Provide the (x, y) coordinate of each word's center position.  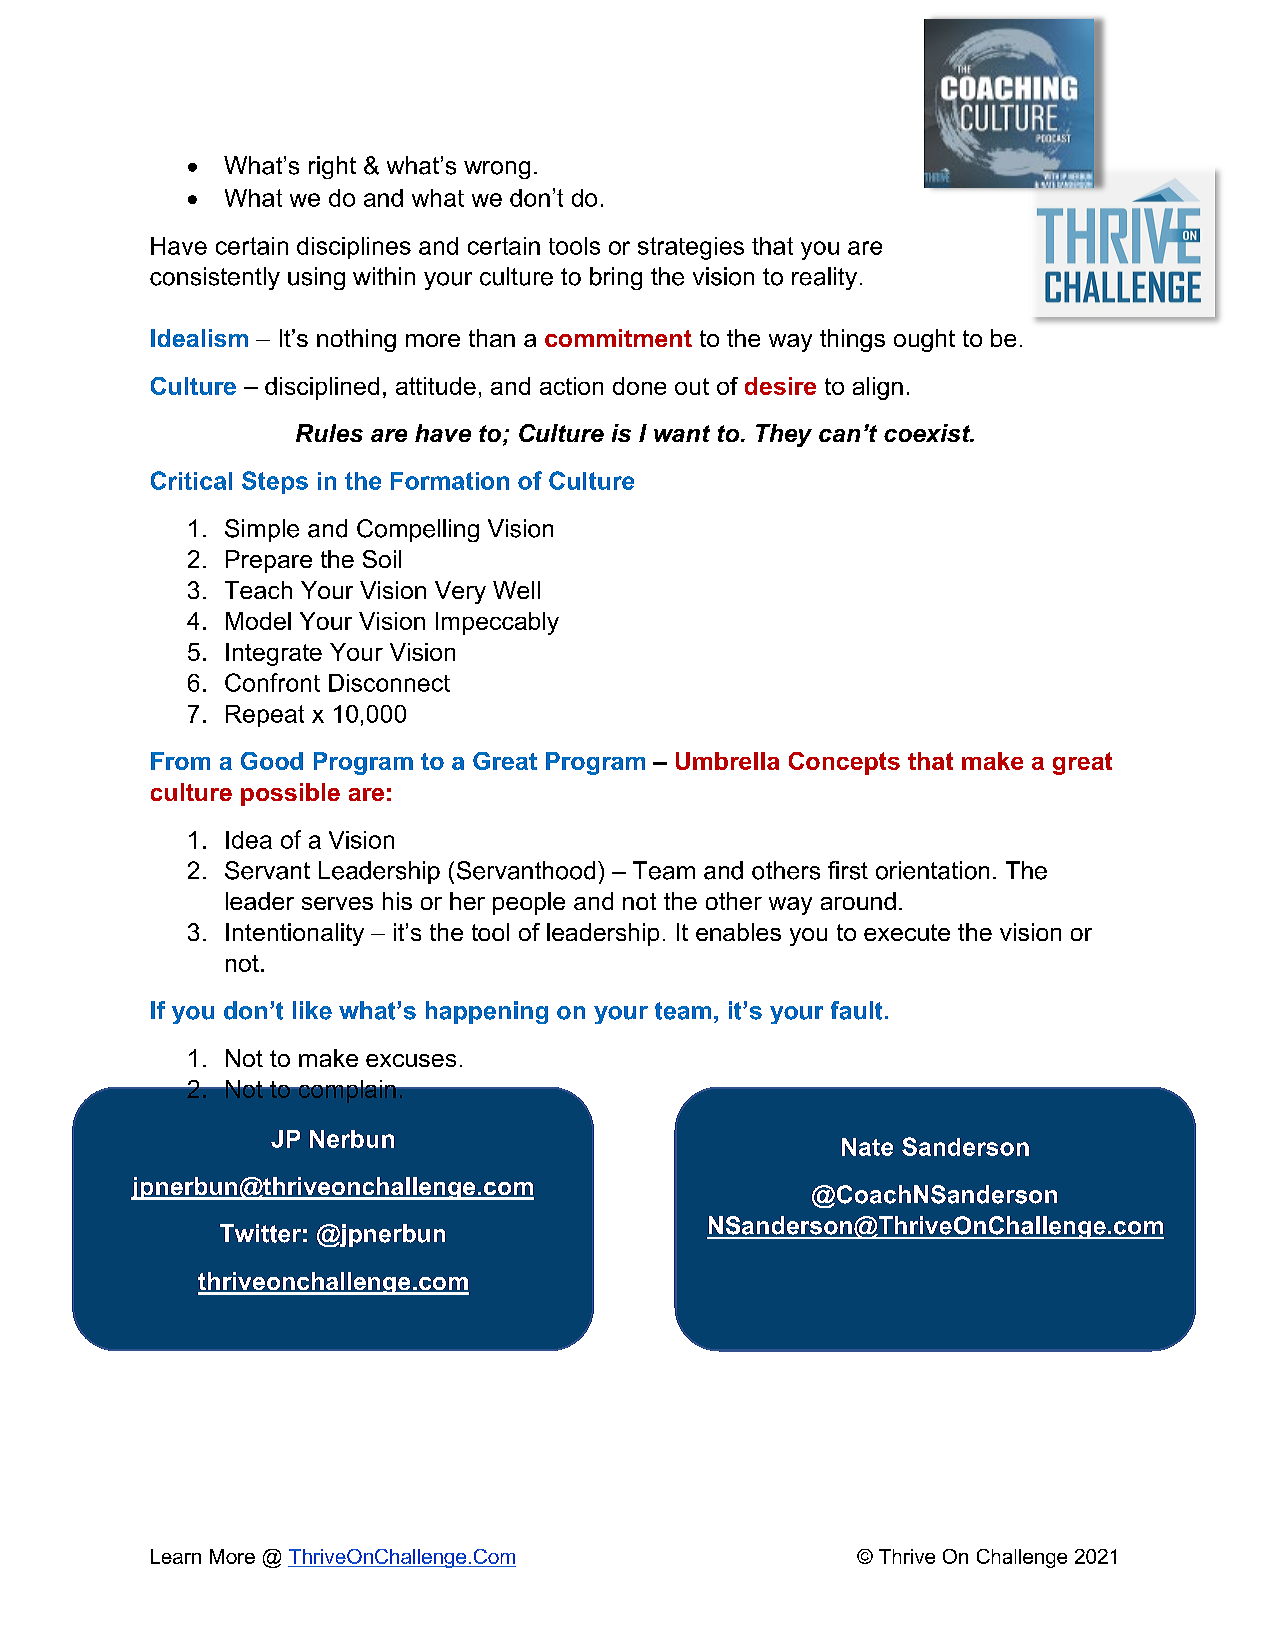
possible (290, 794)
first (848, 870)
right (332, 167)
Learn (176, 1556)
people (529, 903)
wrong (497, 170)
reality (824, 278)
